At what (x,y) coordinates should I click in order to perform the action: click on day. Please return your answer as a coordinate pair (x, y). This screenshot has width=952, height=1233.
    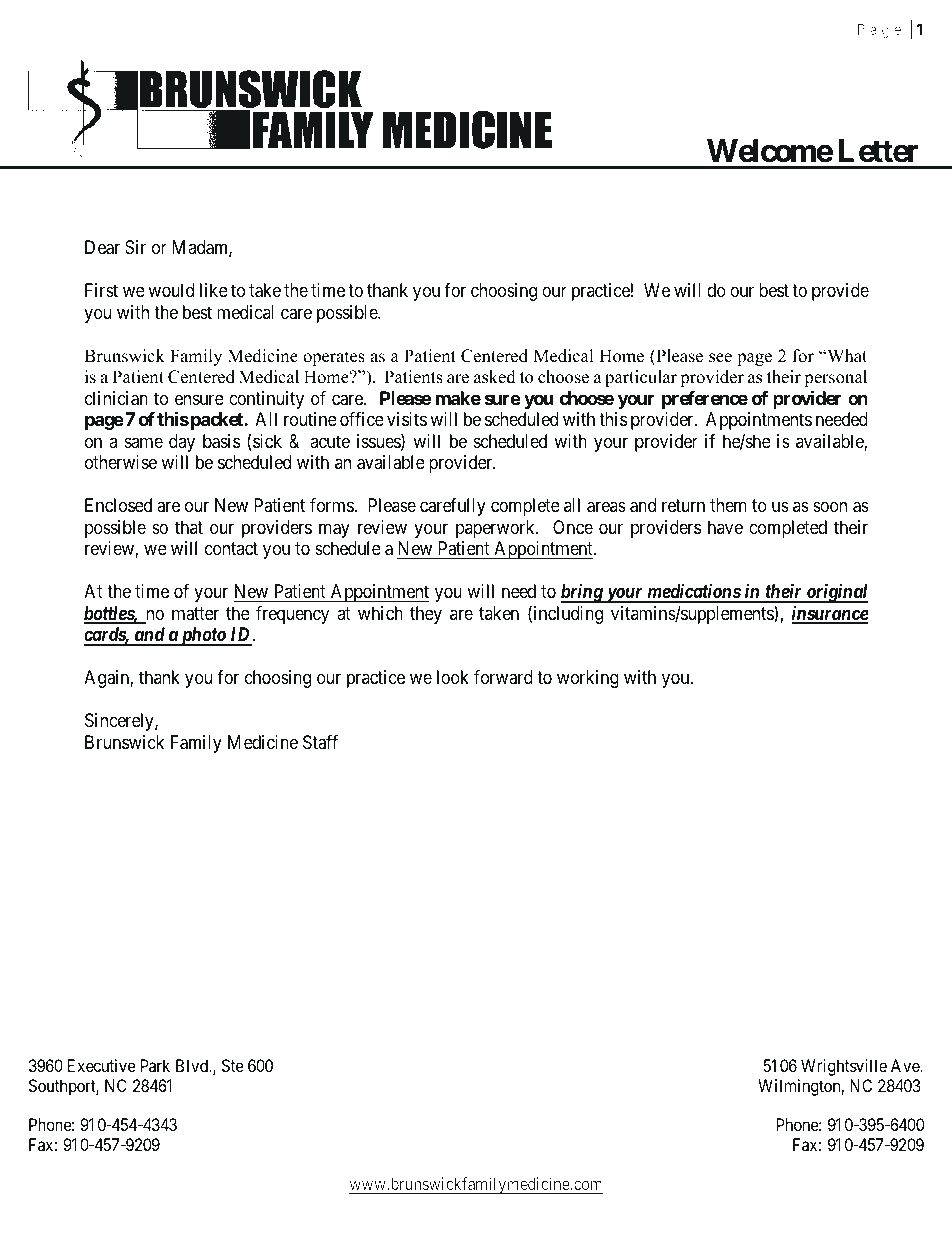
    Looking at the image, I should click on (182, 443).
